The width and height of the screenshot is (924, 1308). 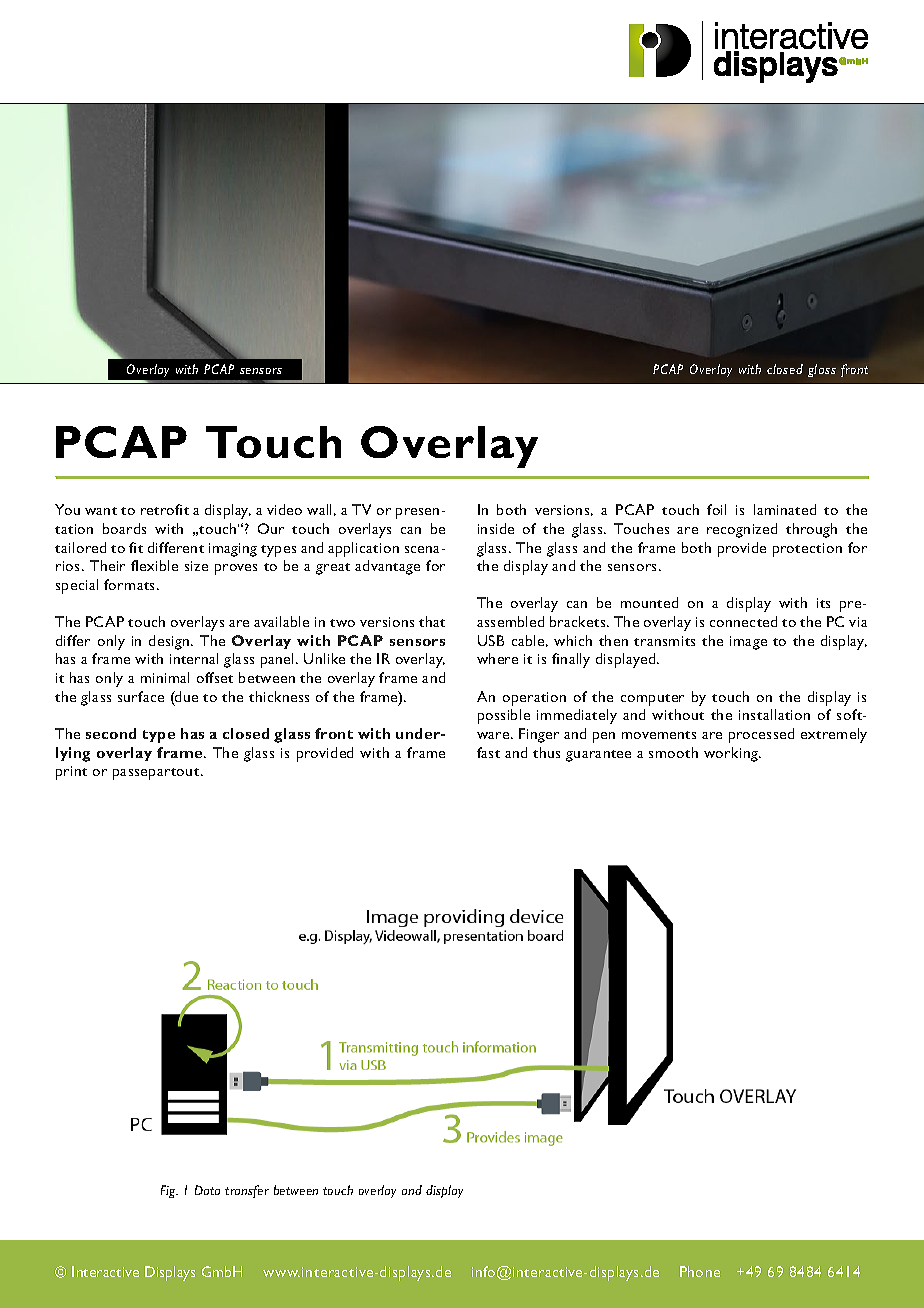 What do you see at coordinates (207, 1190) in the screenshot?
I see `Data` at bounding box center [207, 1190].
